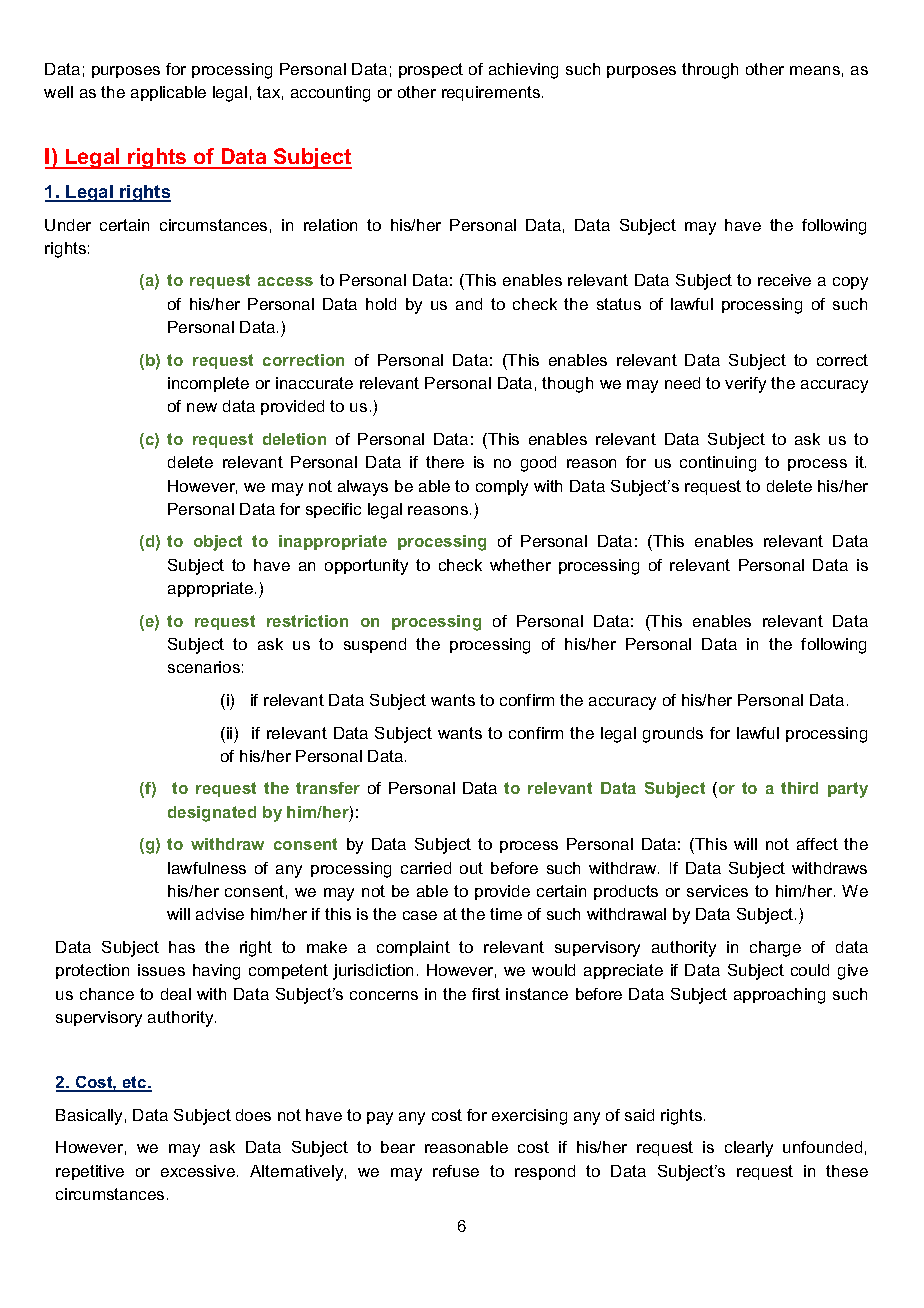 Image resolution: width=924 pixels, height=1308 pixels. Describe the element at coordinates (456, 1171) in the screenshot. I see `refuse` at that location.
